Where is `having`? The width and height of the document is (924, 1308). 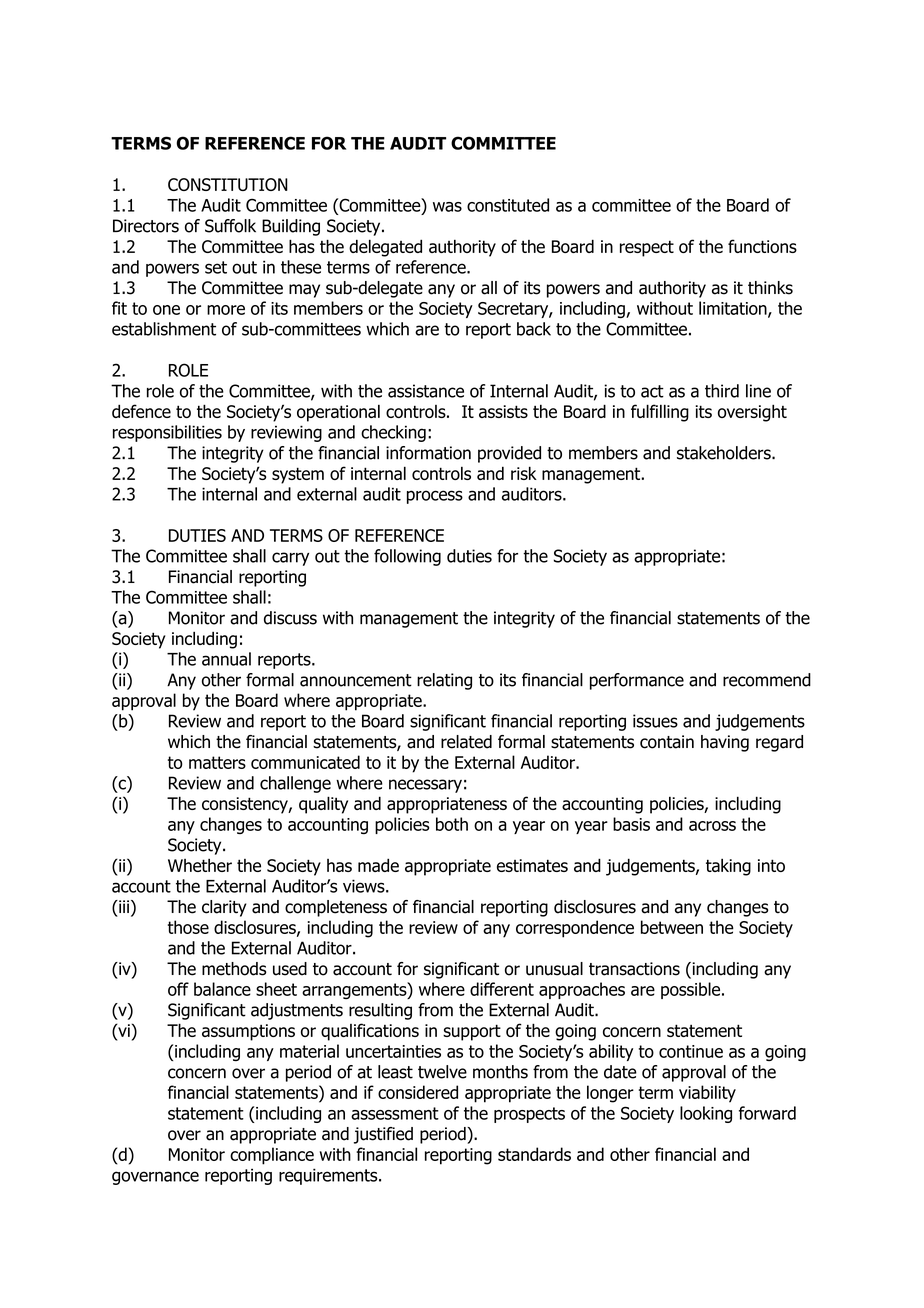 having is located at coordinates (725, 743).
